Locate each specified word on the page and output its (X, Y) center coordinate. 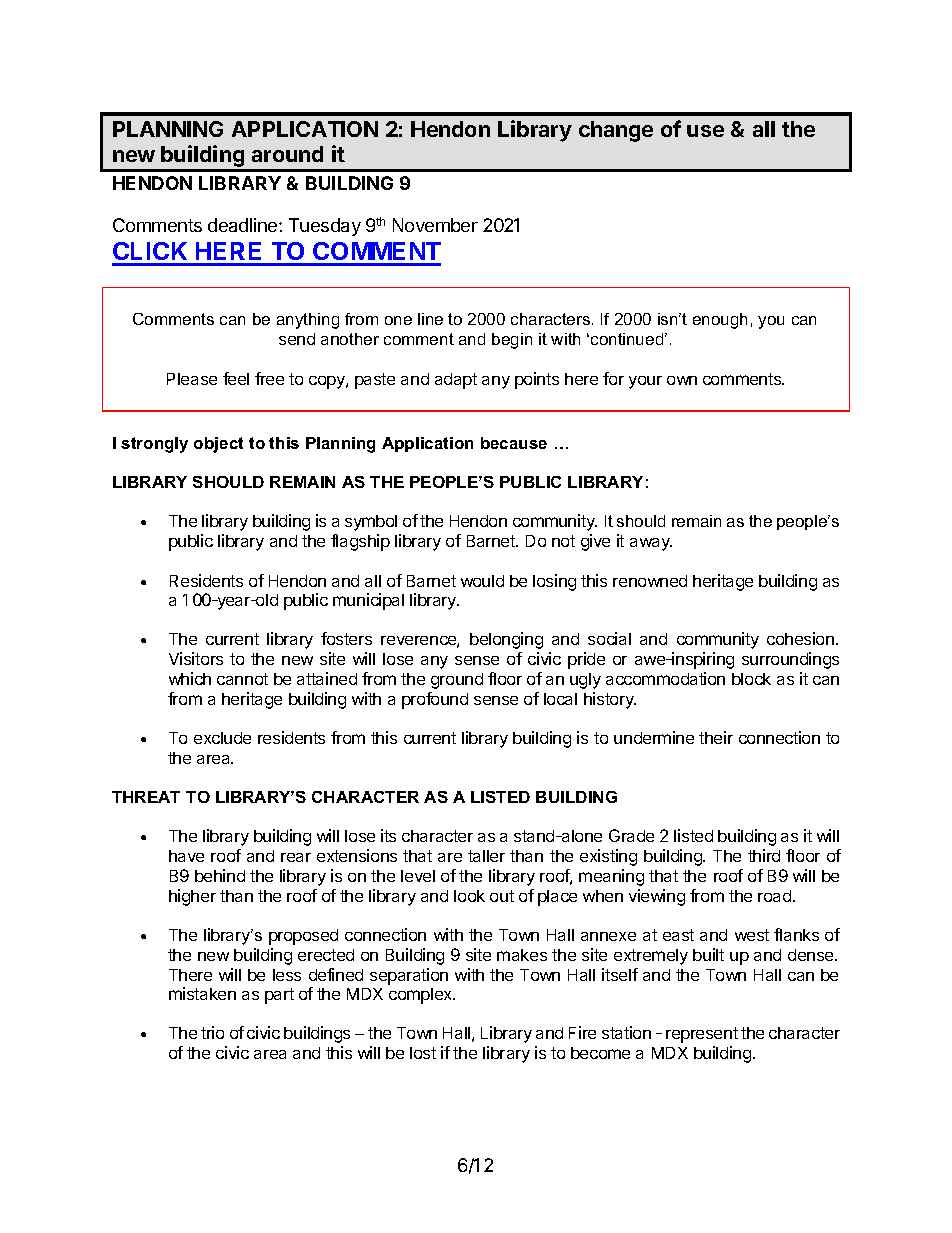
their (716, 737)
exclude (222, 738)
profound (435, 700)
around (287, 154)
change (616, 131)
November (435, 225)
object (218, 445)
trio (212, 1032)
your (645, 382)
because (514, 443)
